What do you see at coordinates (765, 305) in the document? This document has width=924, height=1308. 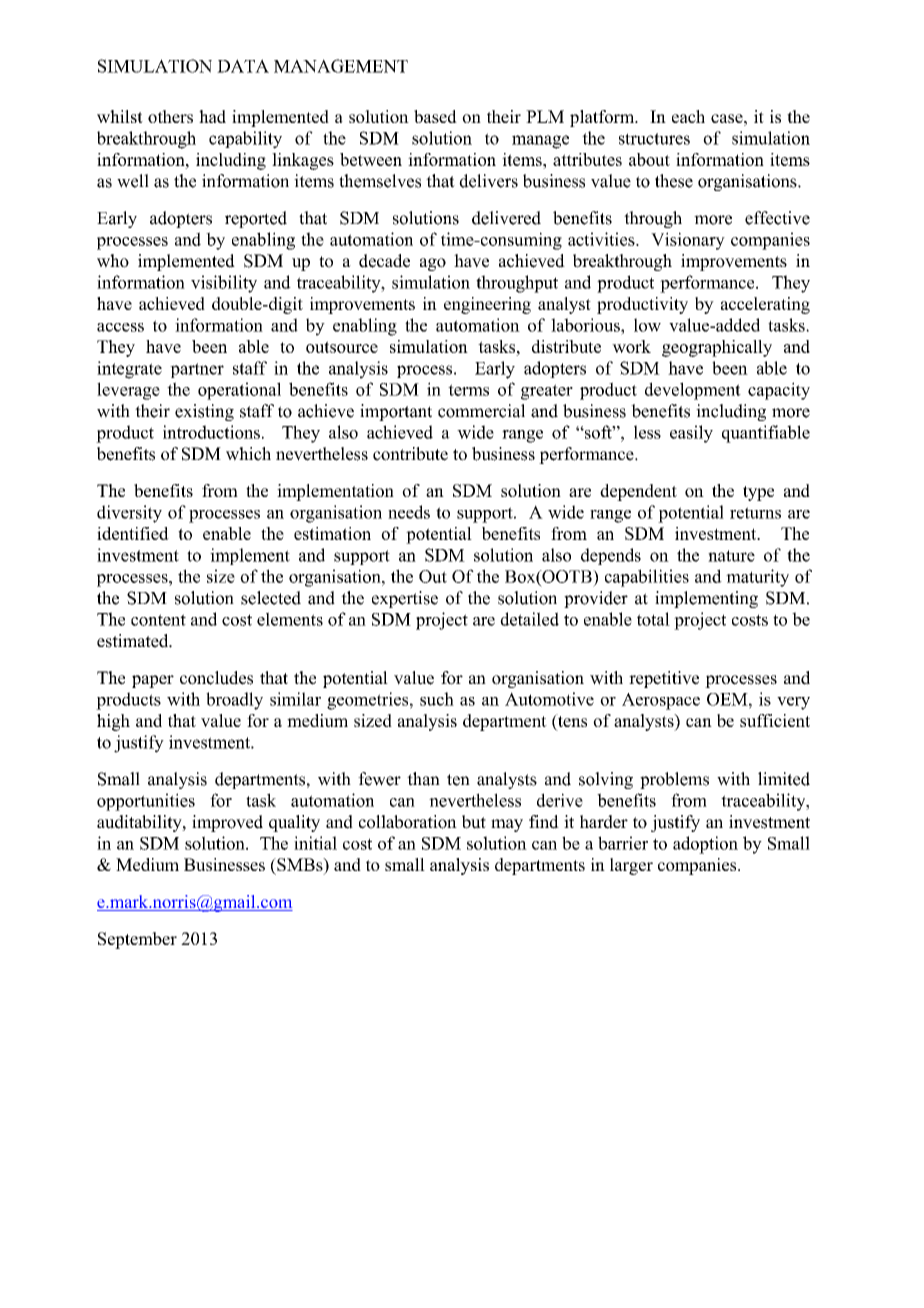 I see `accelerating` at bounding box center [765, 305].
